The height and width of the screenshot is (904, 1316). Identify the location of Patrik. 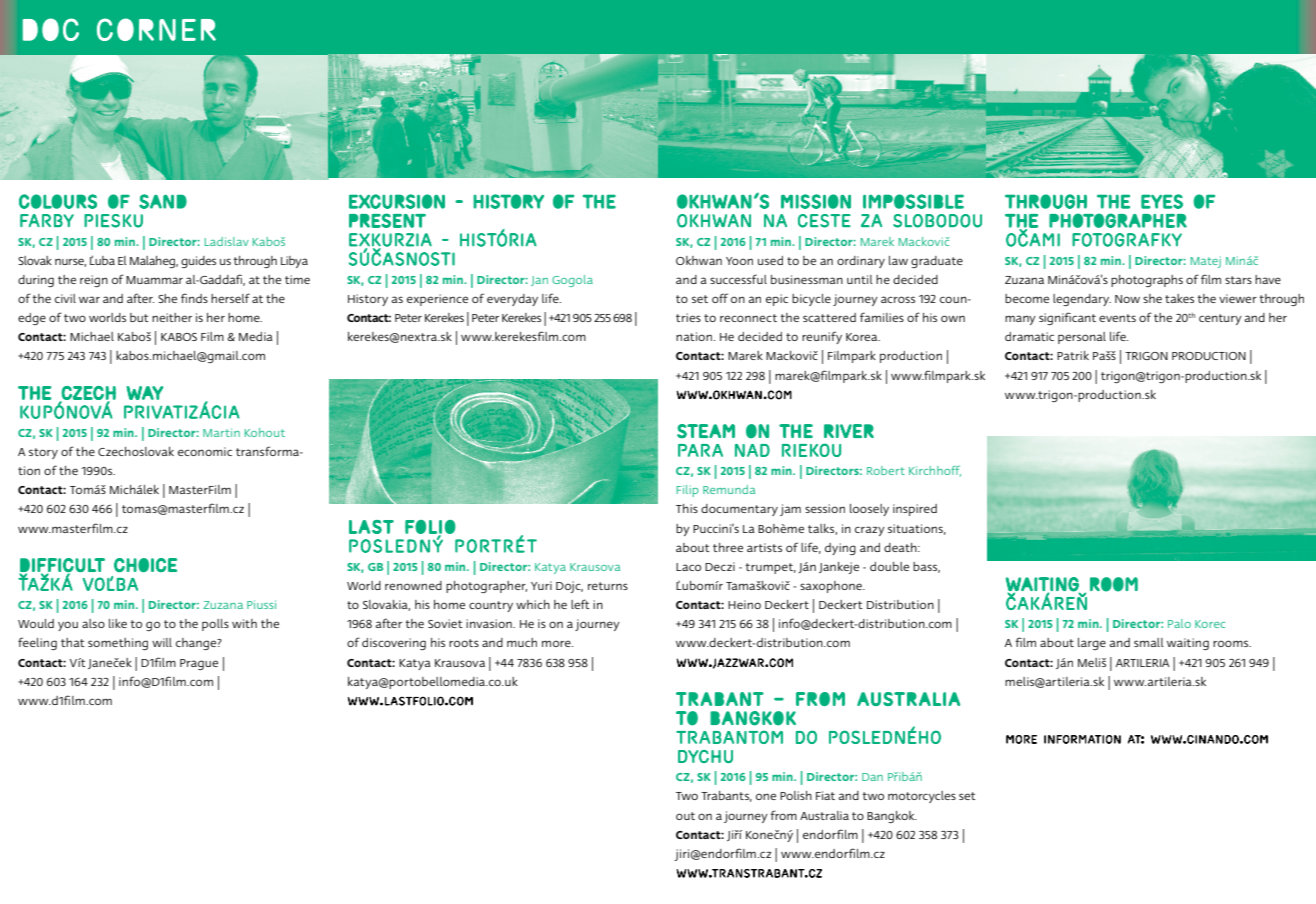
(1073, 355).
